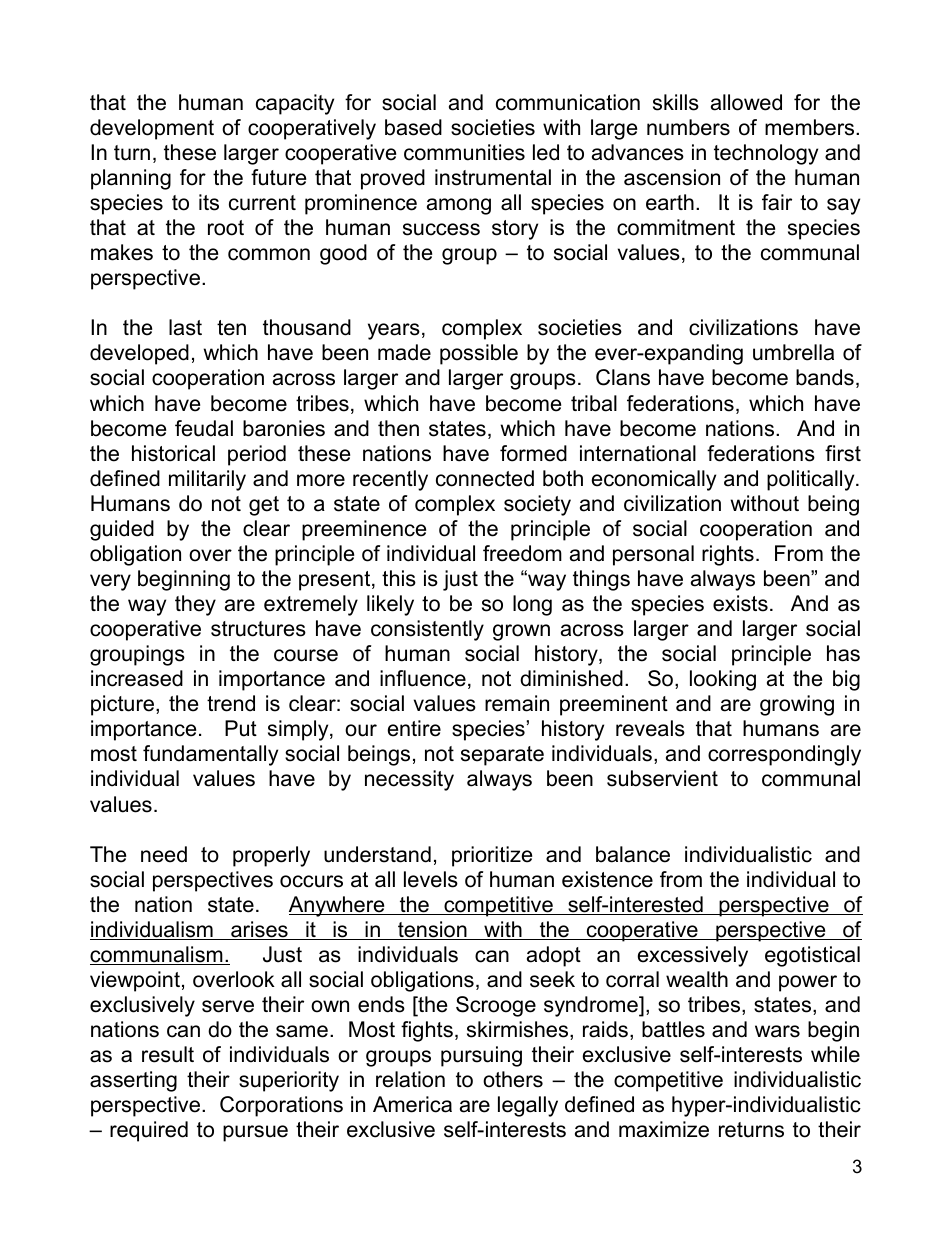 This screenshot has width=952, height=1233. Describe the element at coordinates (766, 154) in the screenshot. I see `technology` at that location.
